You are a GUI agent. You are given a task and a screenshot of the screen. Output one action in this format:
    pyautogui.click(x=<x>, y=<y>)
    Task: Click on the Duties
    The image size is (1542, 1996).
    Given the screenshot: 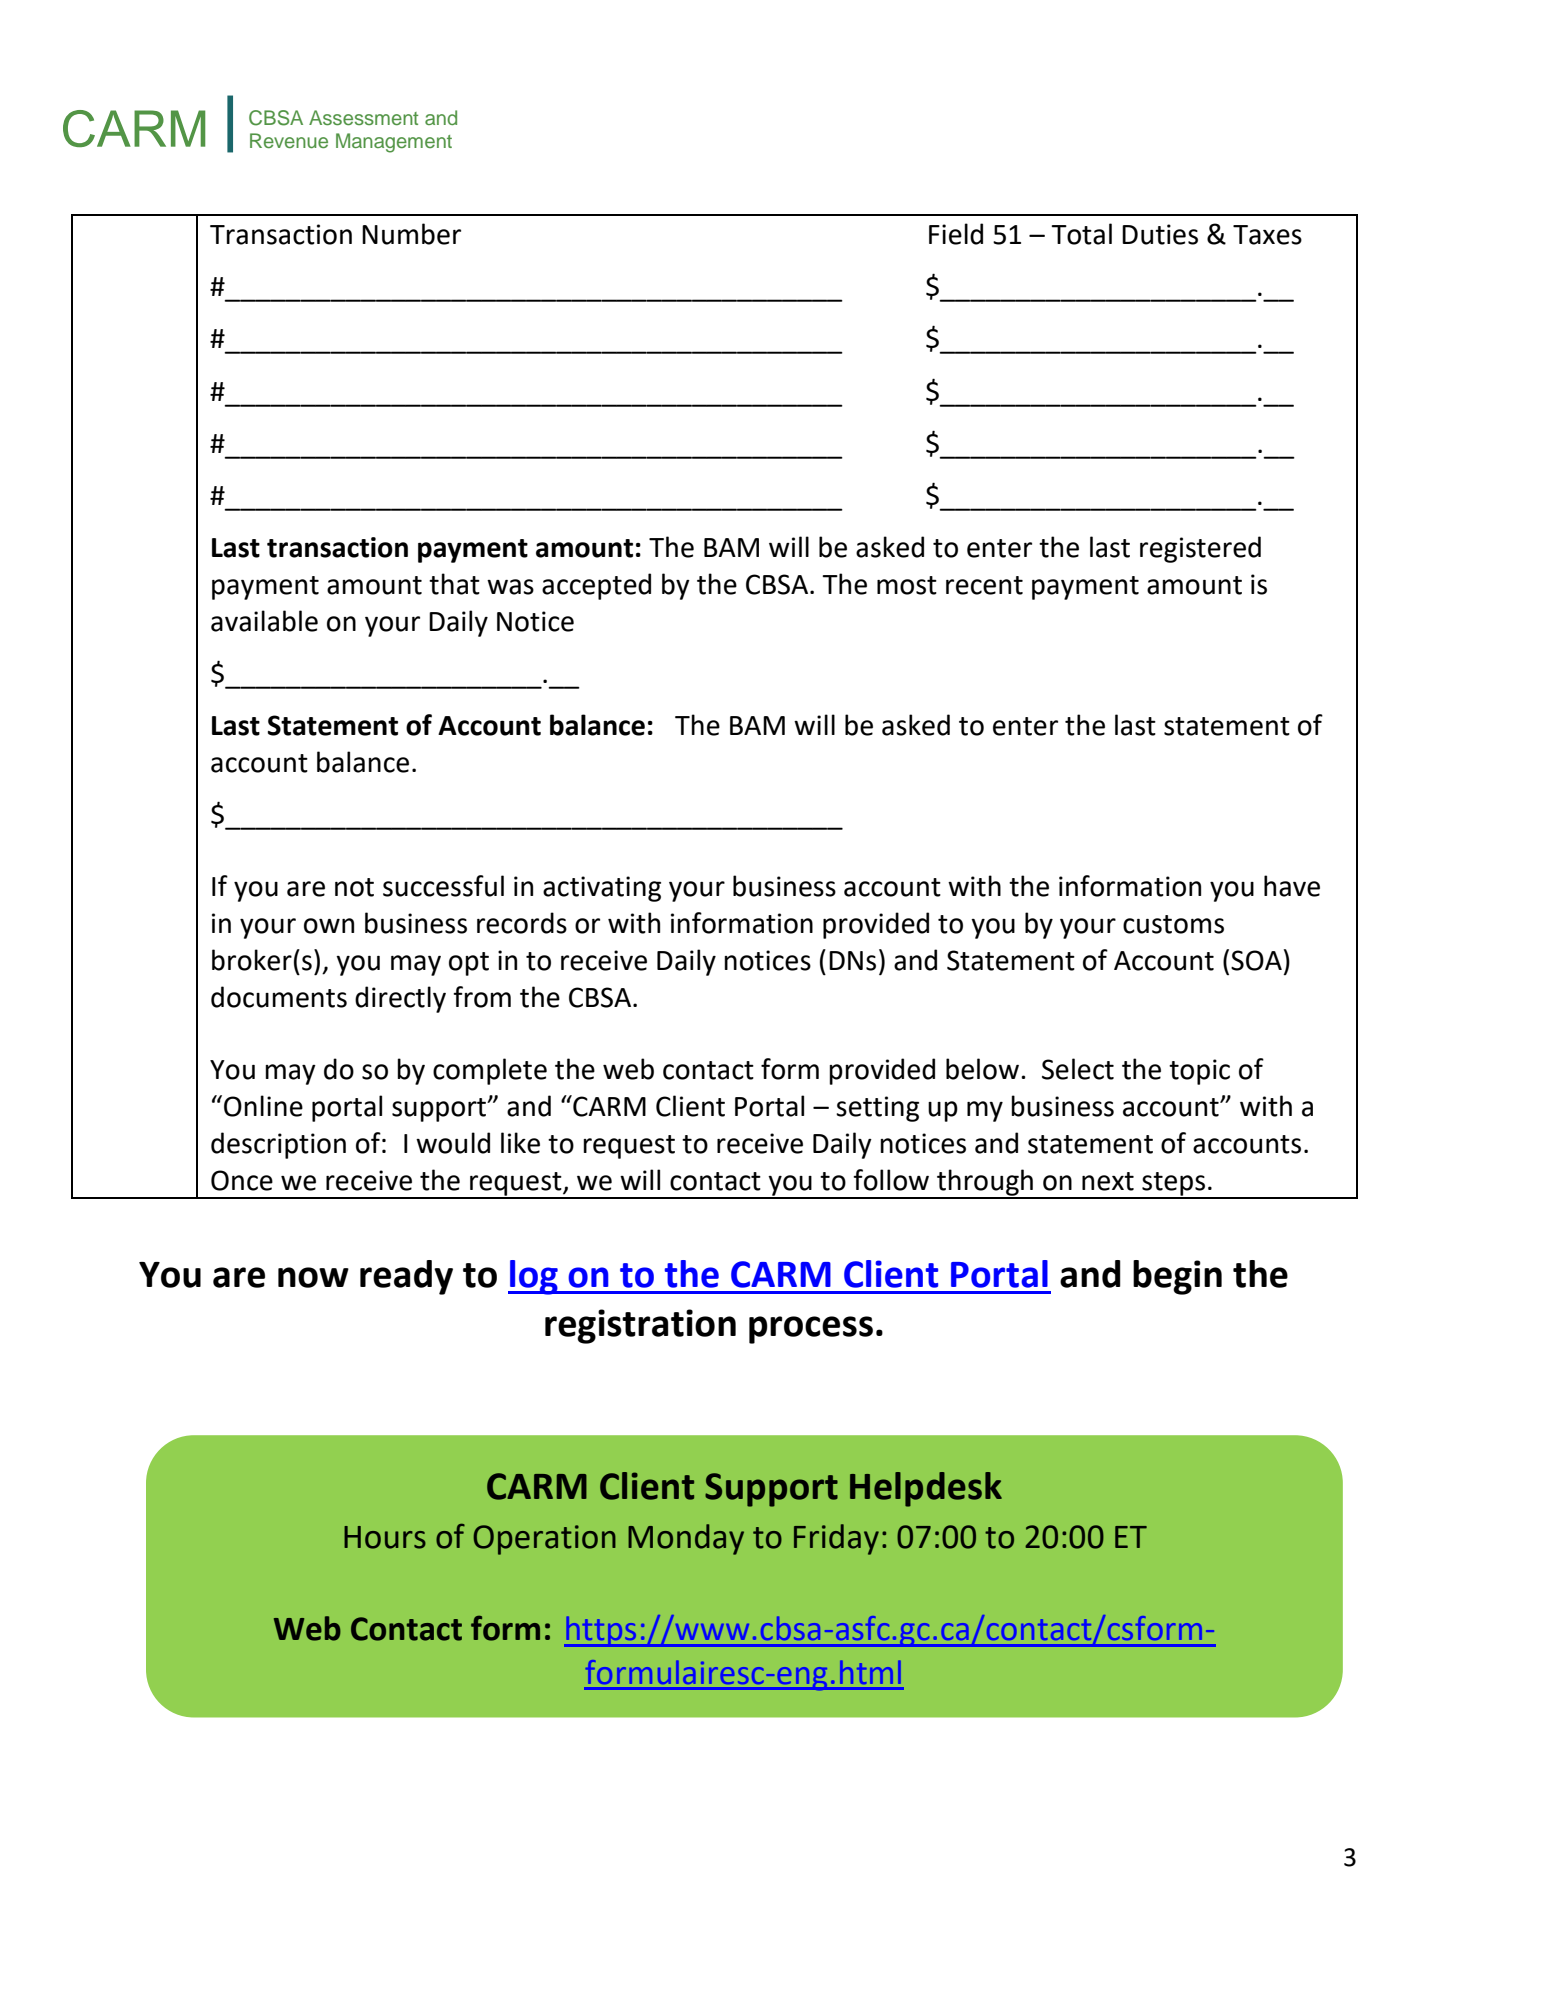 What is the action you would take?
    pyautogui.click(x=1160, y=234)
